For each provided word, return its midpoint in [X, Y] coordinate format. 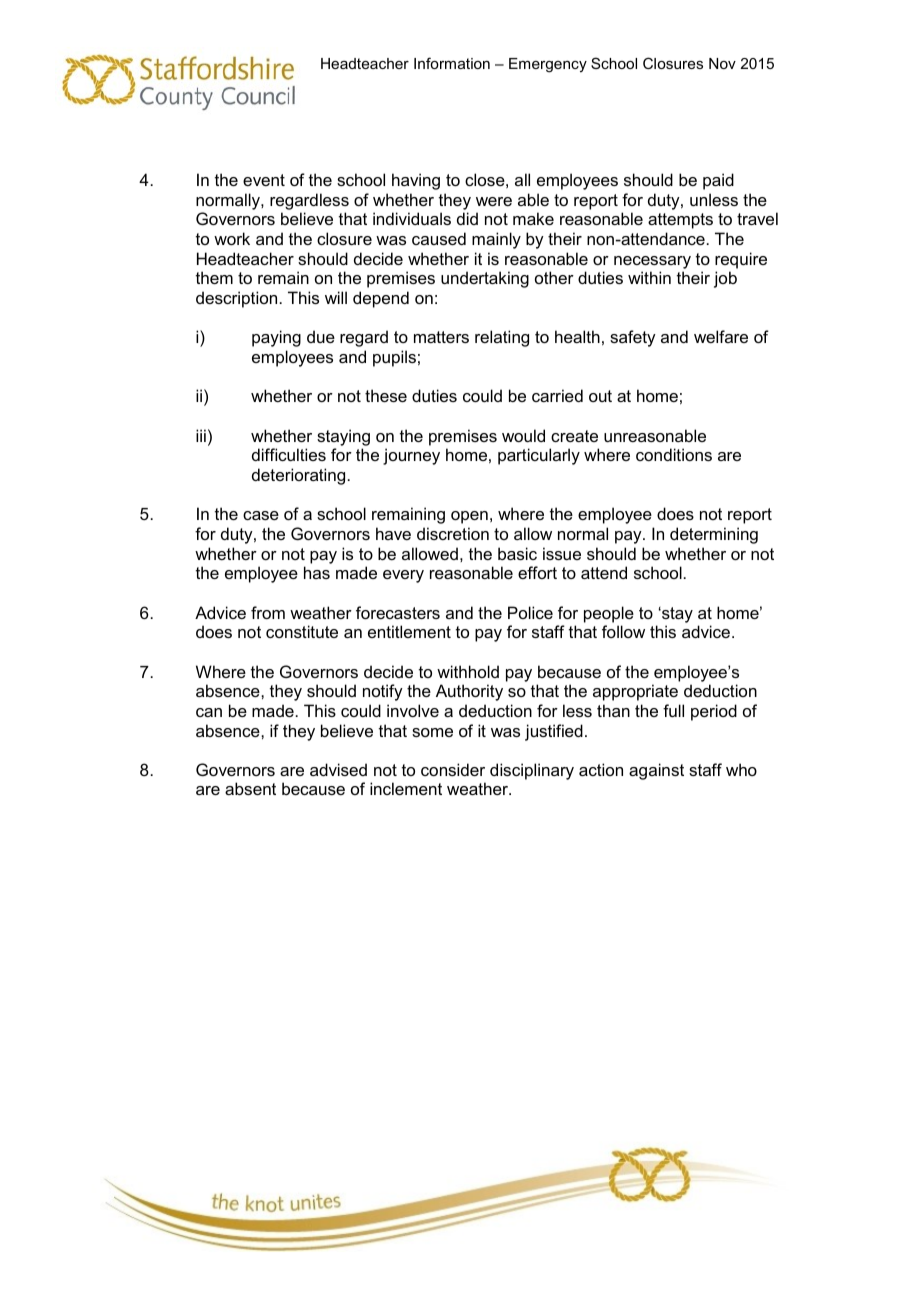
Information [452, 63]
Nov [722, 63]
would [523, 435]
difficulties [289, 454]
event [264, 180]
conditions [674, 454]
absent [250, 788]
